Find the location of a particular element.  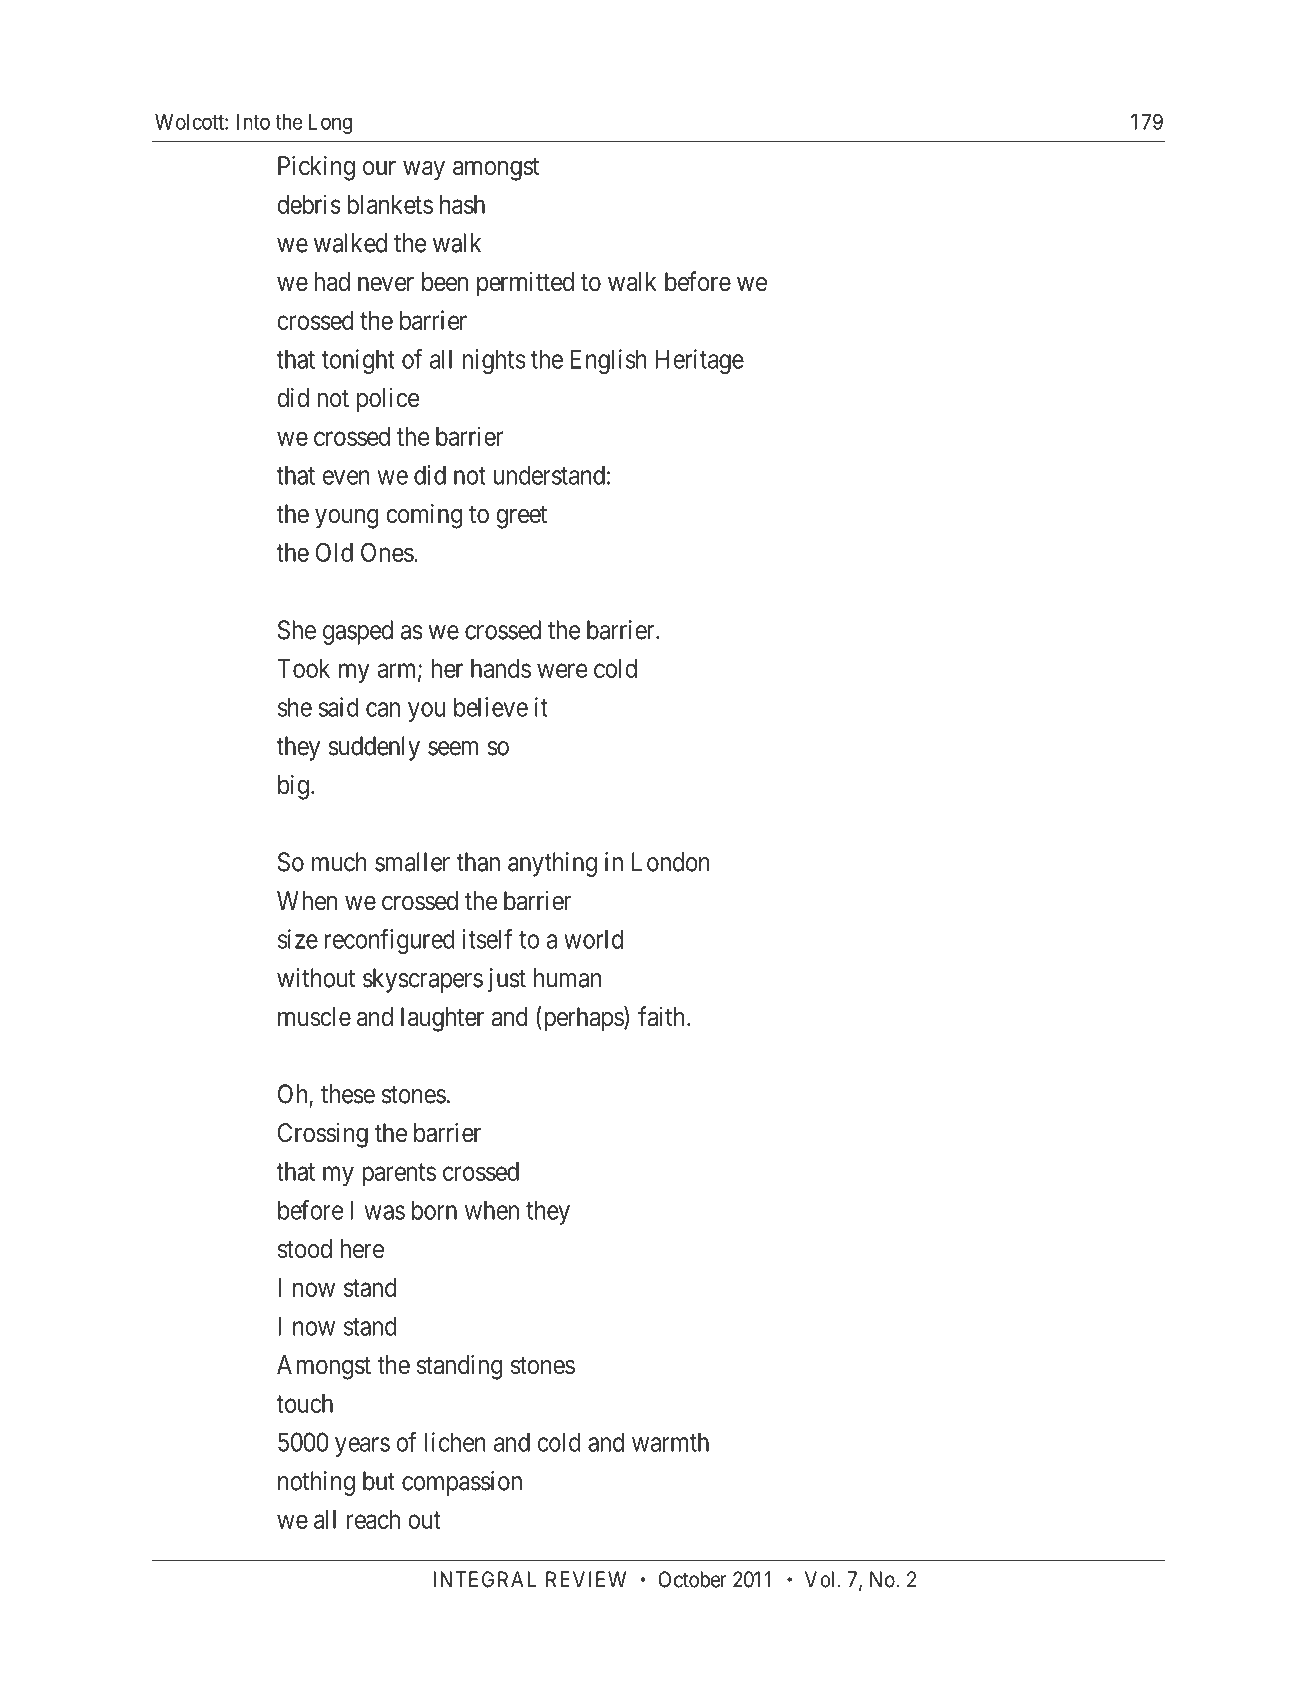

Picking is located at coordinates (316, 168).
